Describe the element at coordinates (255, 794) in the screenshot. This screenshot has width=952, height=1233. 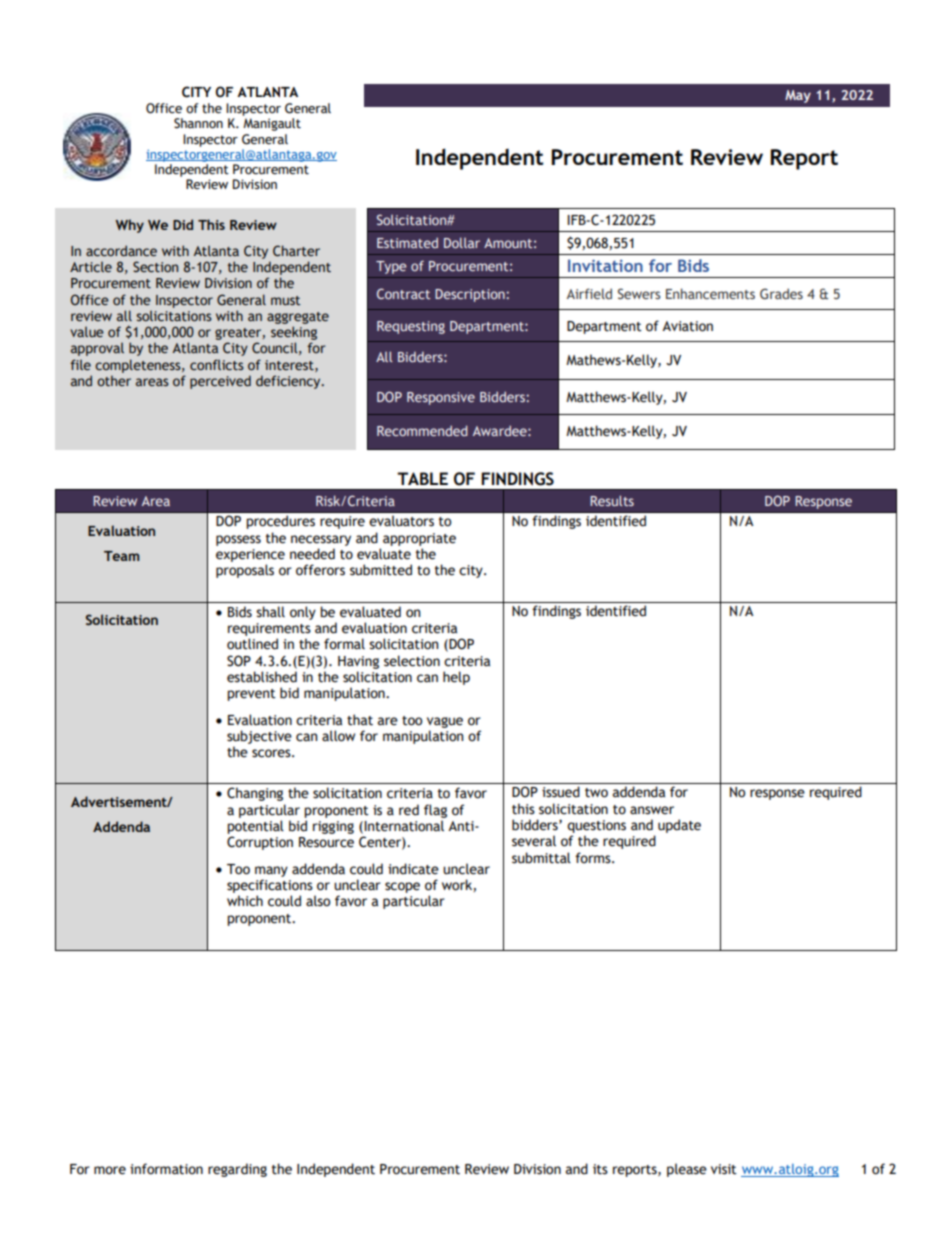
I see `Changing` at that location.
